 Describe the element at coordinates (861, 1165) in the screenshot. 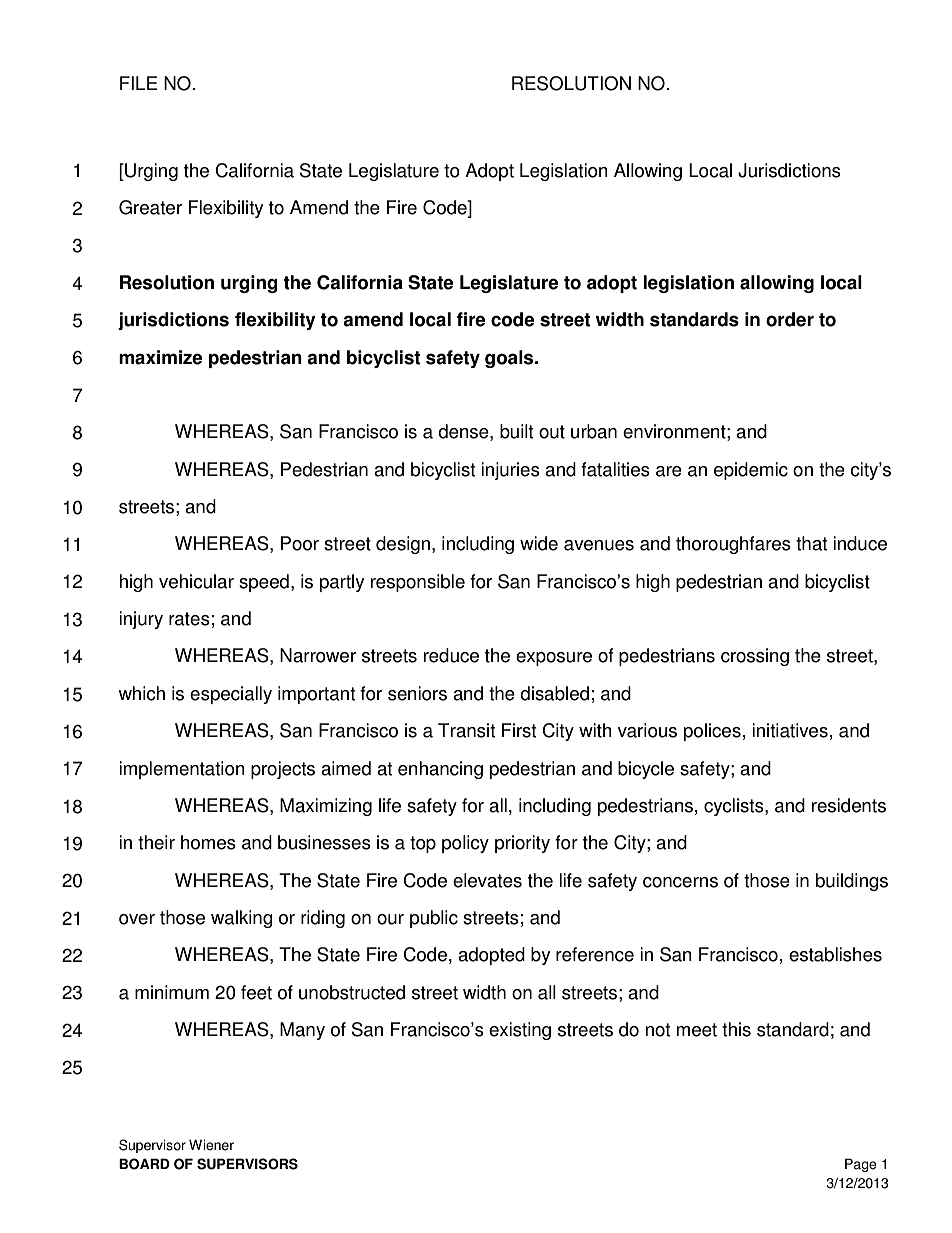

I see `Page` at that location.
